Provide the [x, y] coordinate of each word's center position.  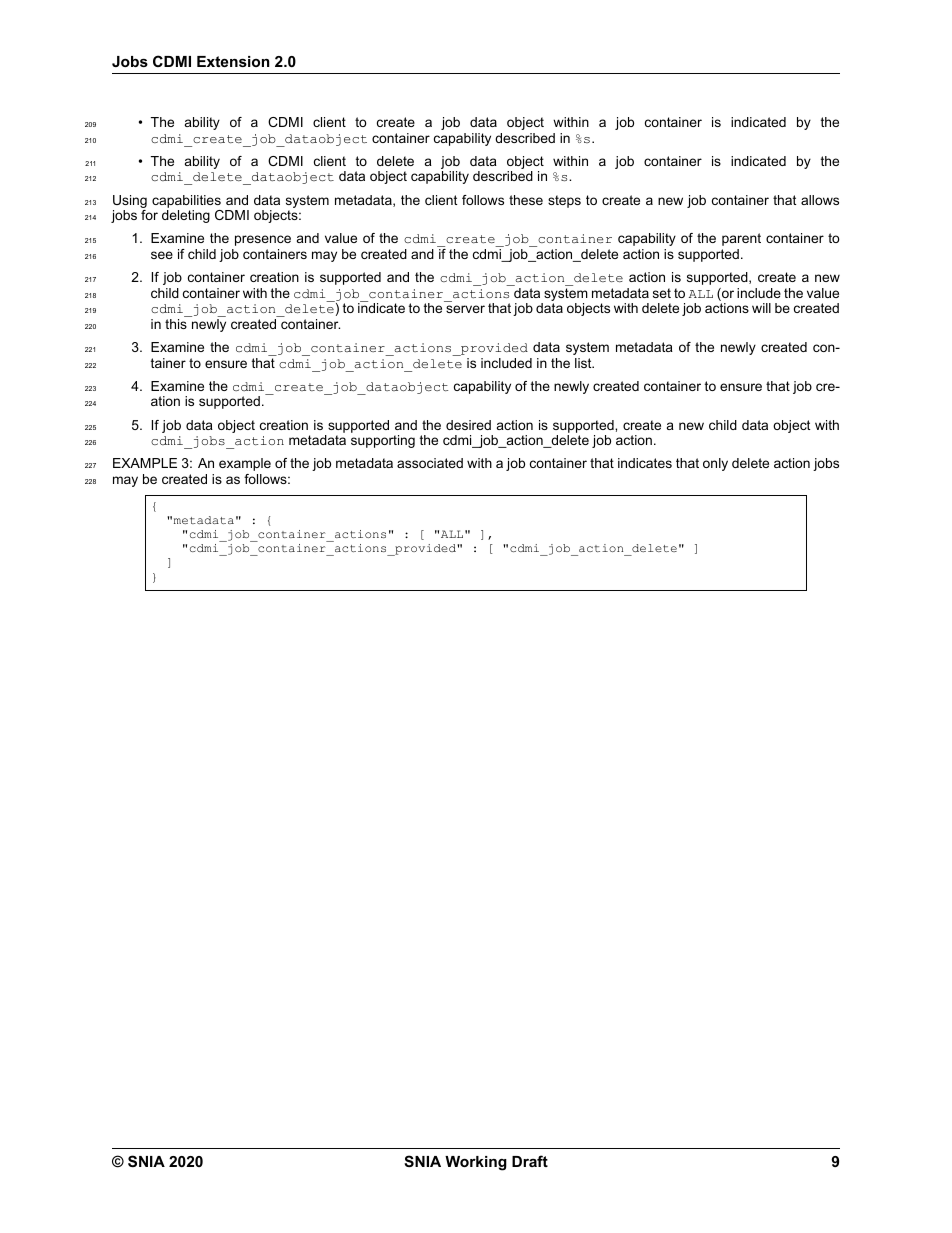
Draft [530, 1161]
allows [820, 200]
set [662, 293]
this [176, 324]
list [584, 363]
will [761, 308]
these [526, 200]
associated [430, 463]
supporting [383, 441]
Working [476, 1163]
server [465, 309]
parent [741, 239]
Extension [233, 61]
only [715, 464]
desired [468, 425]
